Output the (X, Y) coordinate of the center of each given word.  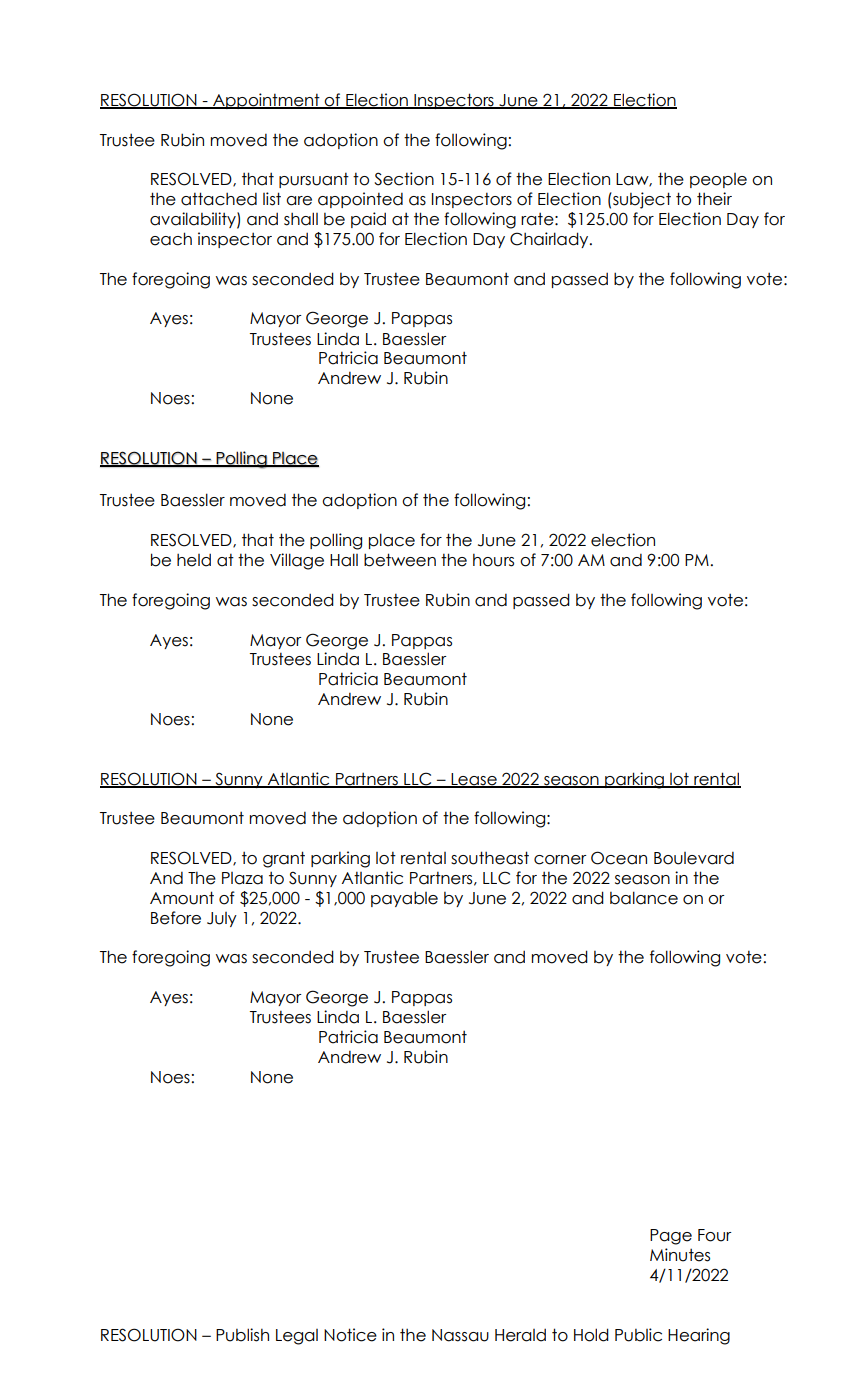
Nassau (460, 1335)
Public (638, 1335)
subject (641, 200)
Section (404, 179)
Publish (242, 1335)
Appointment (266, 101)
